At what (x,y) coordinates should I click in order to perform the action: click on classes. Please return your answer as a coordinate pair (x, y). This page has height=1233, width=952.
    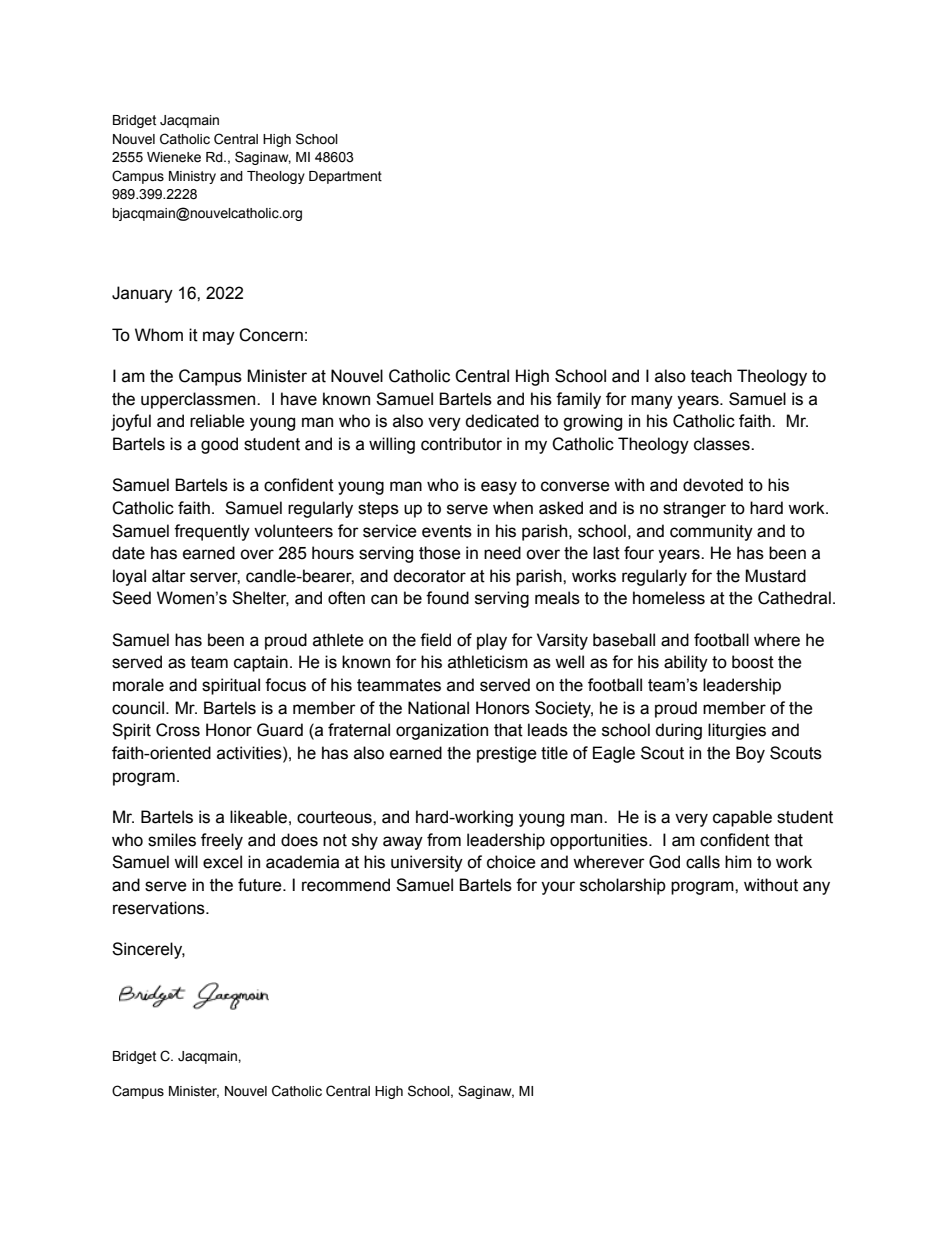
    Looking at the image, I should click on (723, 444).
